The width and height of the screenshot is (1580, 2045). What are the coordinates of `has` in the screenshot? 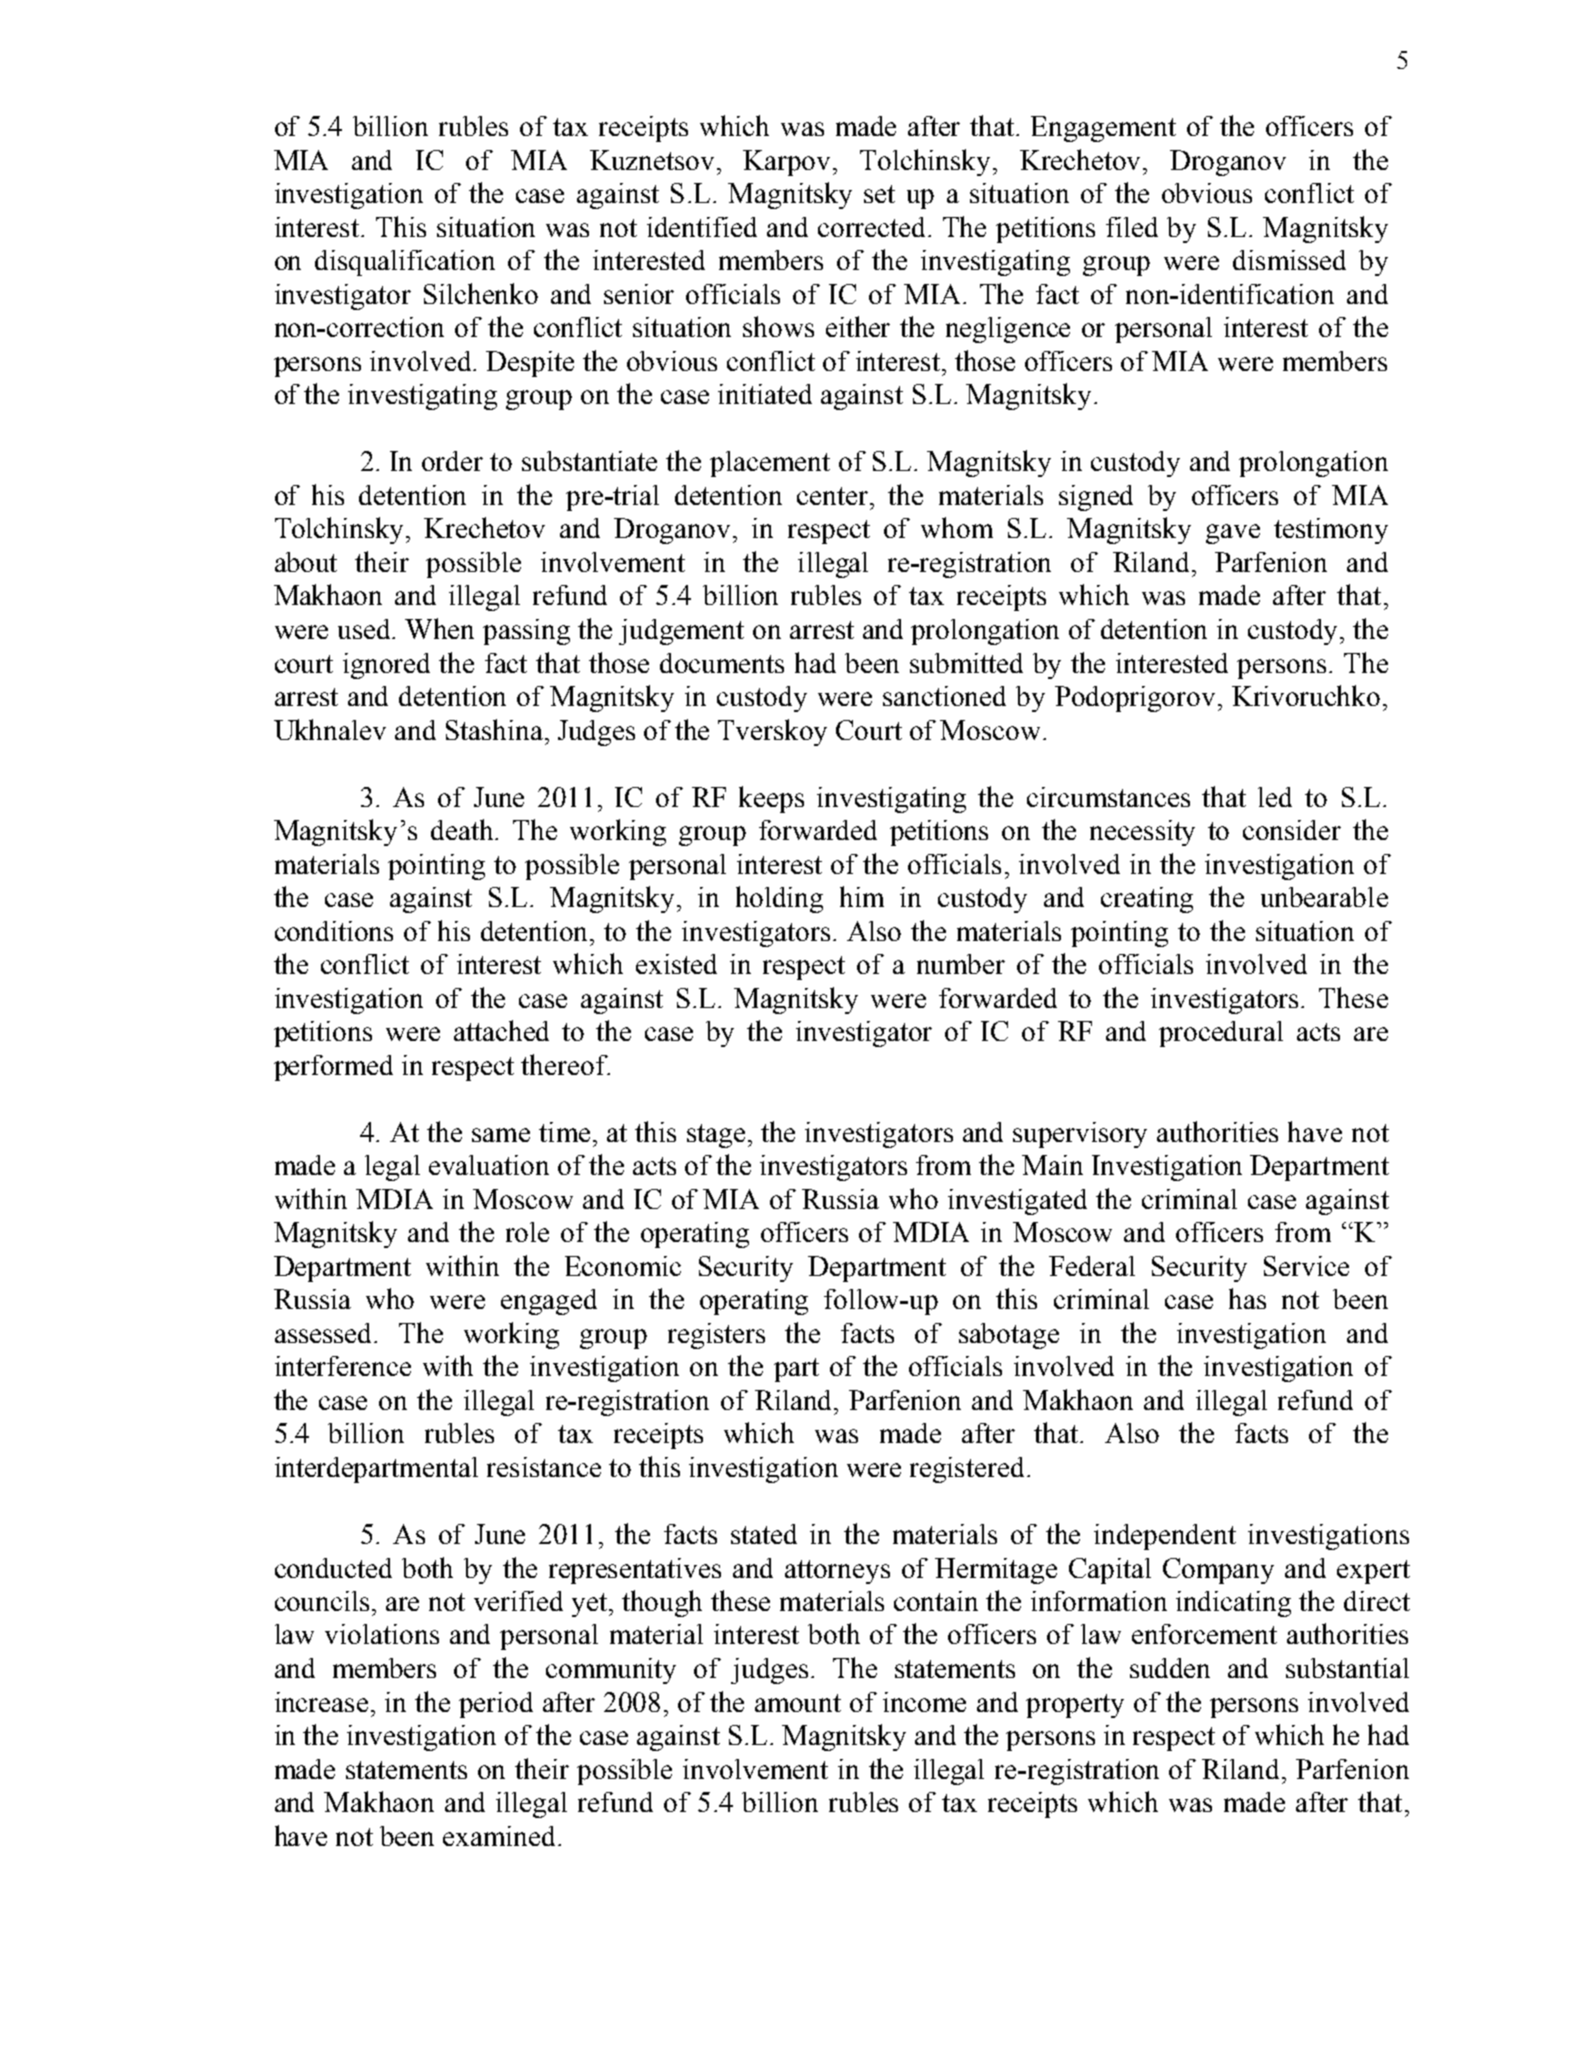 It's located at (1247, 1298).
